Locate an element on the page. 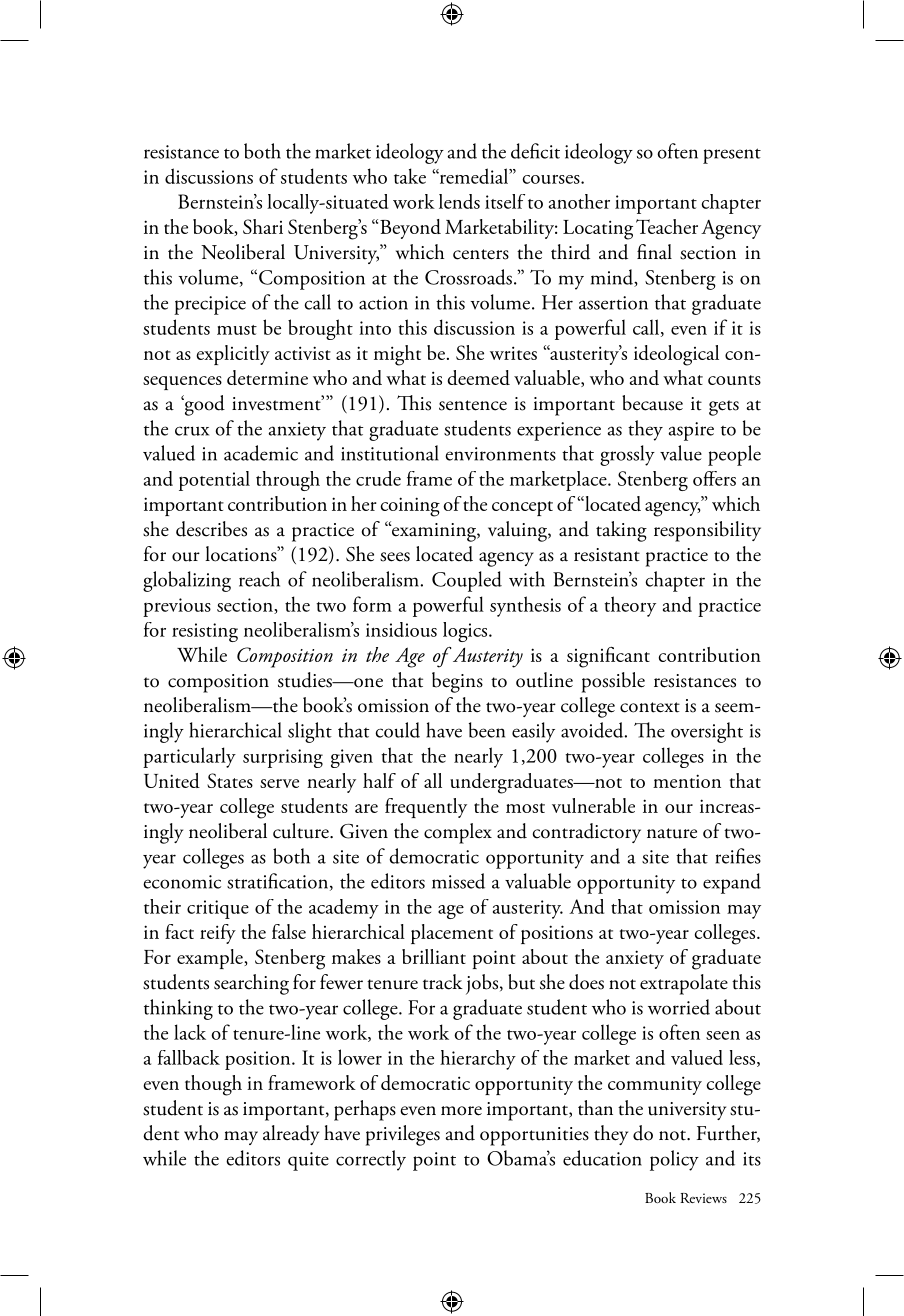 This document has width=904, height=1316. States is located at coordinates (230, 780).
